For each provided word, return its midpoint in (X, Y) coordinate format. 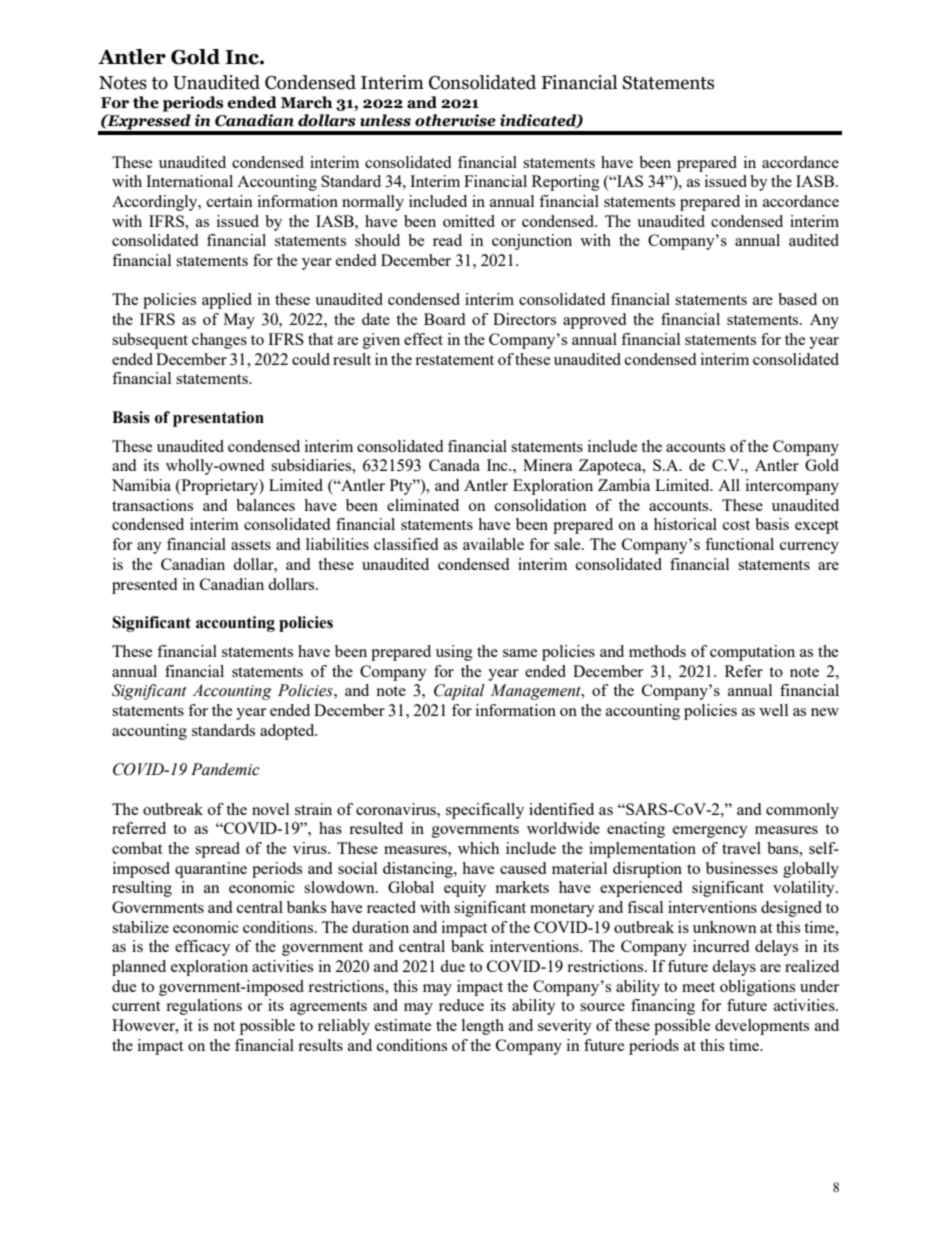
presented (144, 586)
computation (752, 653)
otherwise (455, 120)
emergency (710, 832)
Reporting (566, 183)
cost (736, 525)
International (189, 181)
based (797, 299)
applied (227, 301)
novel (270, 809)
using (454, 653)
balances (265, 505)
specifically (485, 811)
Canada (454, 465)
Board (444, 319)
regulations (204, 1007)
